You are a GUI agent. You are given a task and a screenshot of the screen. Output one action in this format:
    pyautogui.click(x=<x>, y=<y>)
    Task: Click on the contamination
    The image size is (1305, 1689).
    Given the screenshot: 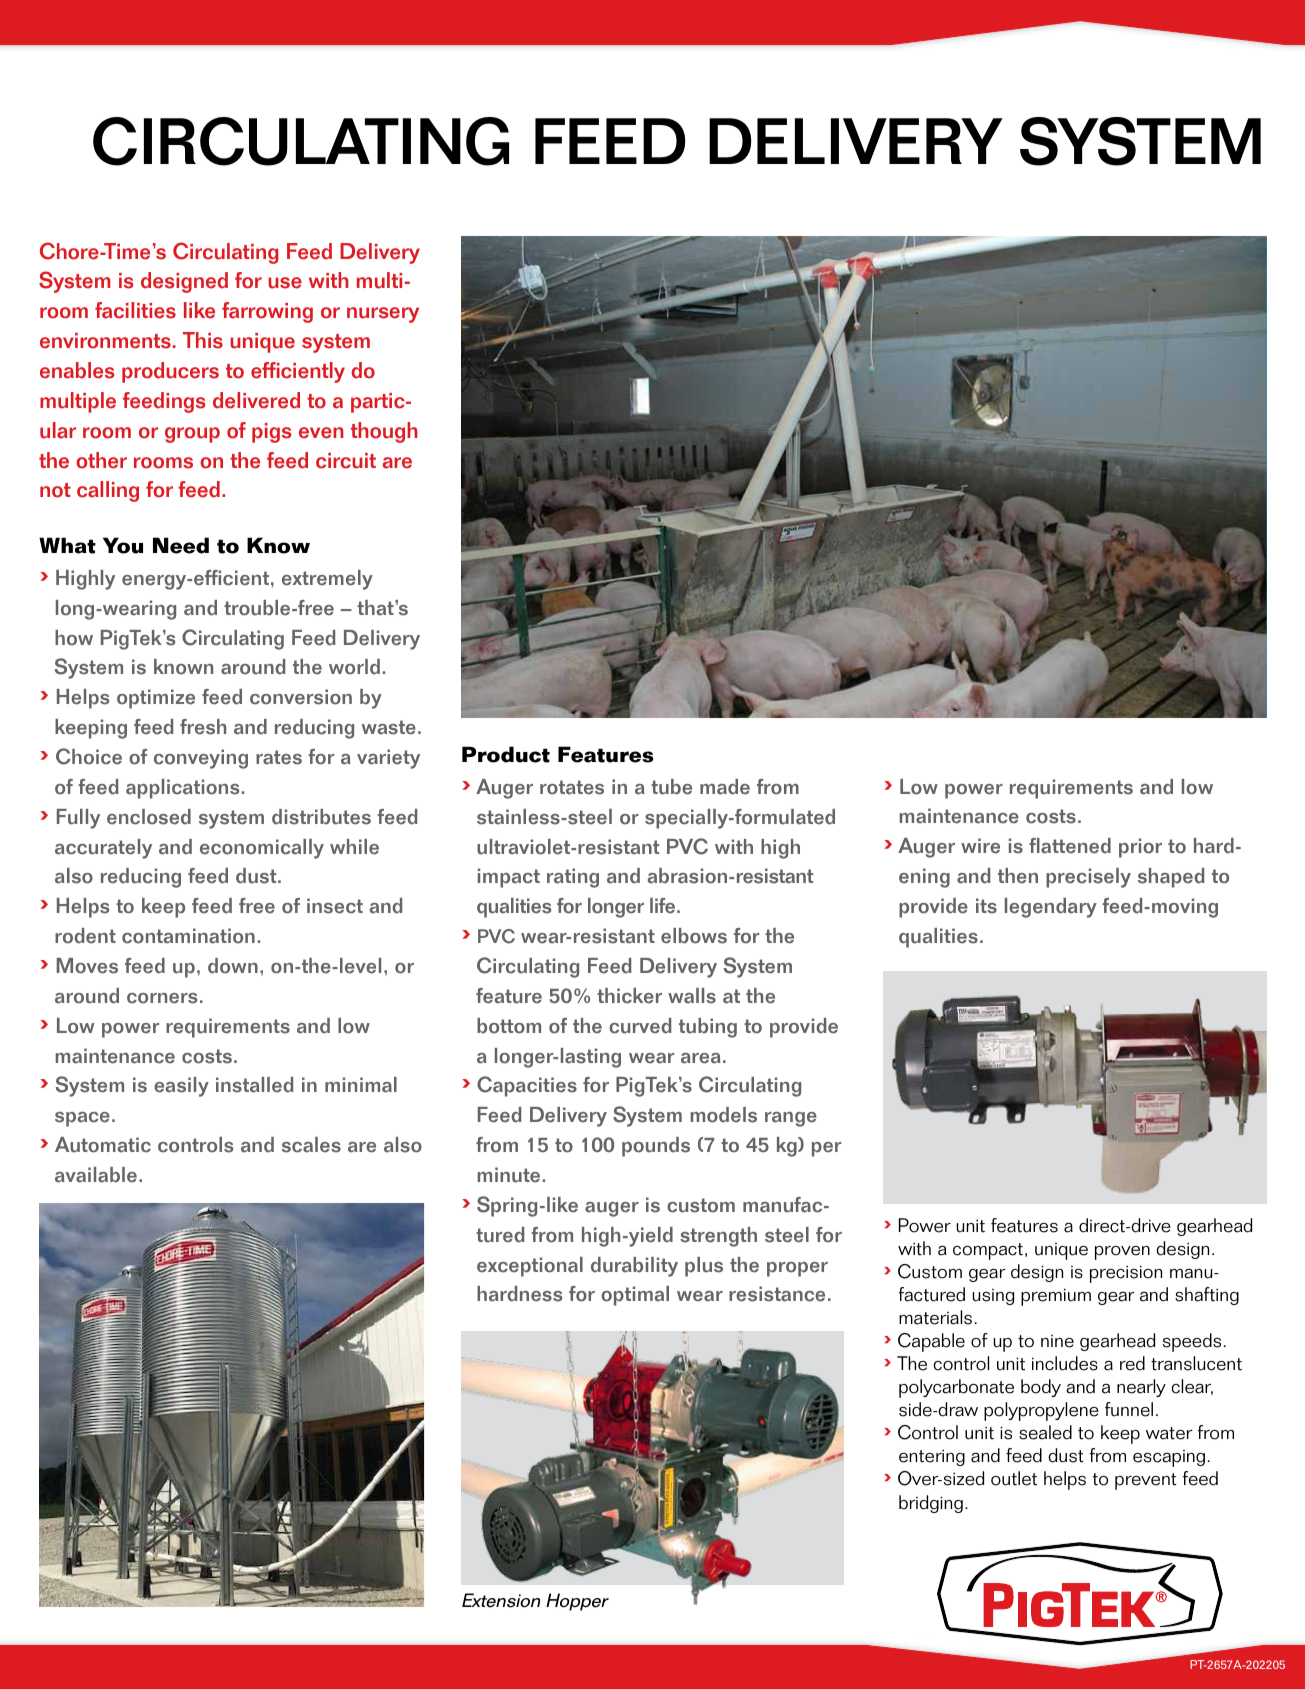 What is the action you would take?
    pyautogui.click(x=188, y=936)
